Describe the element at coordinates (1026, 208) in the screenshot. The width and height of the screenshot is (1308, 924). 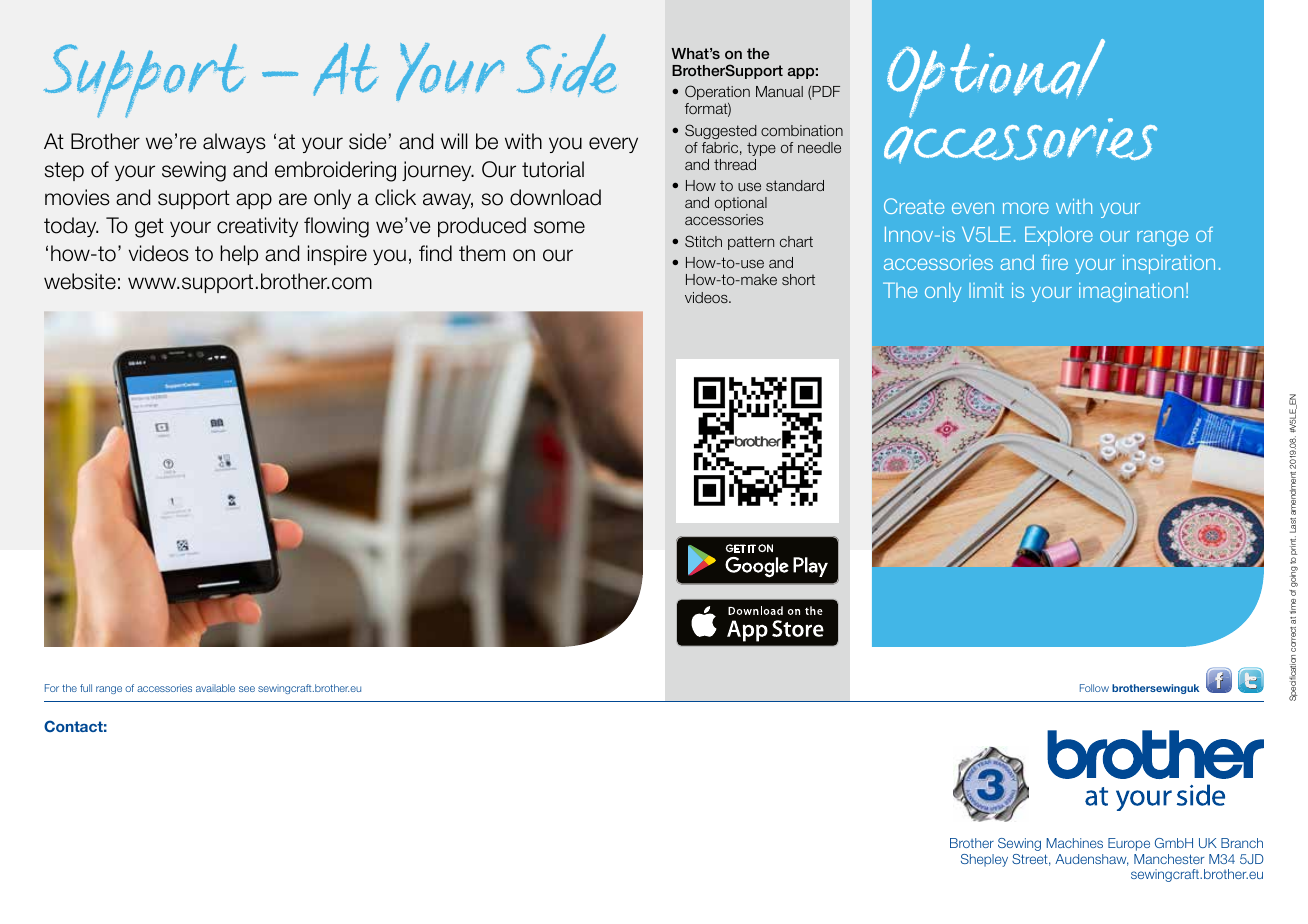
I see `more` at that location.
